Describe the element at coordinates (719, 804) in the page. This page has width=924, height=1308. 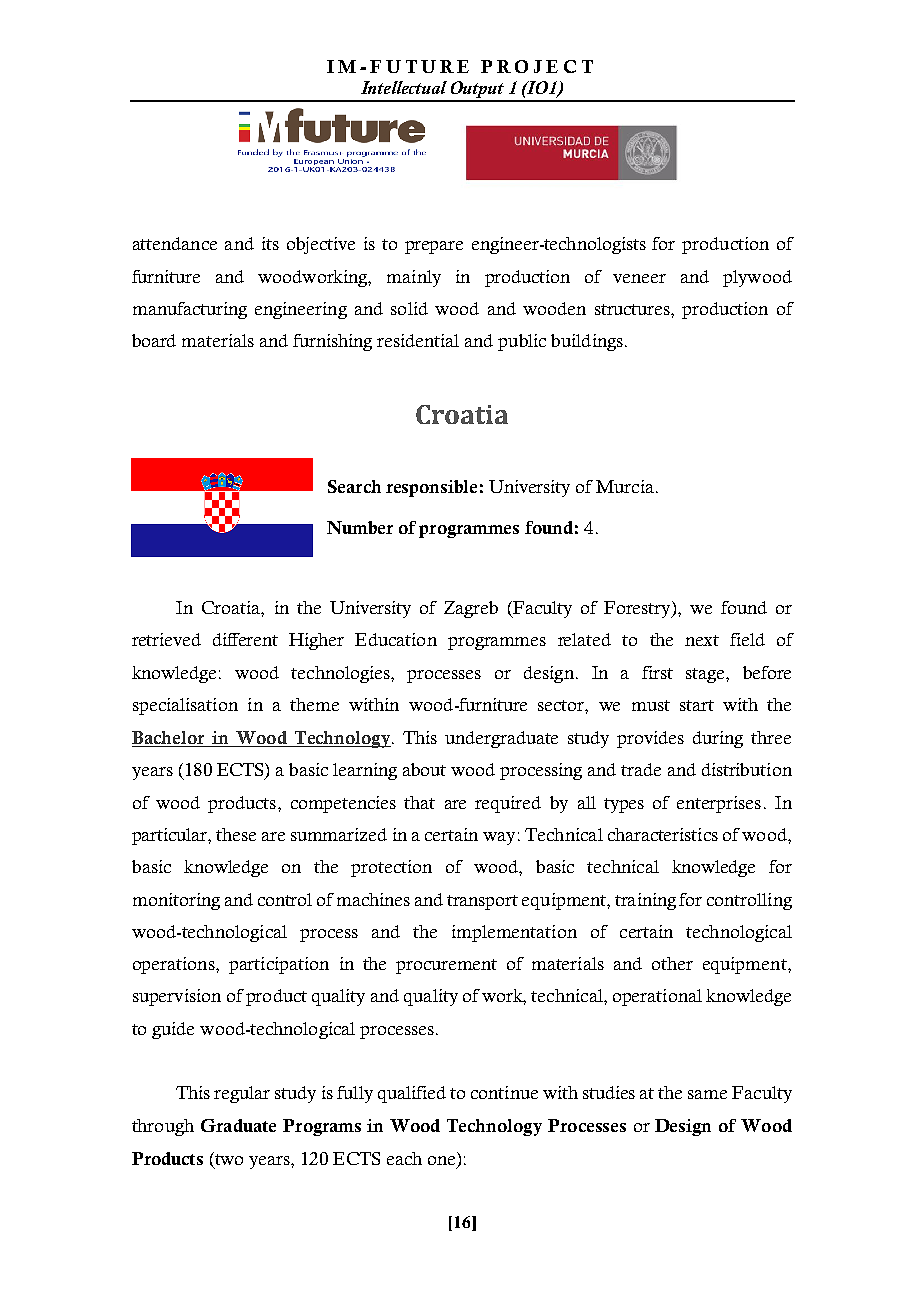
I see `enterprises` at that location.
